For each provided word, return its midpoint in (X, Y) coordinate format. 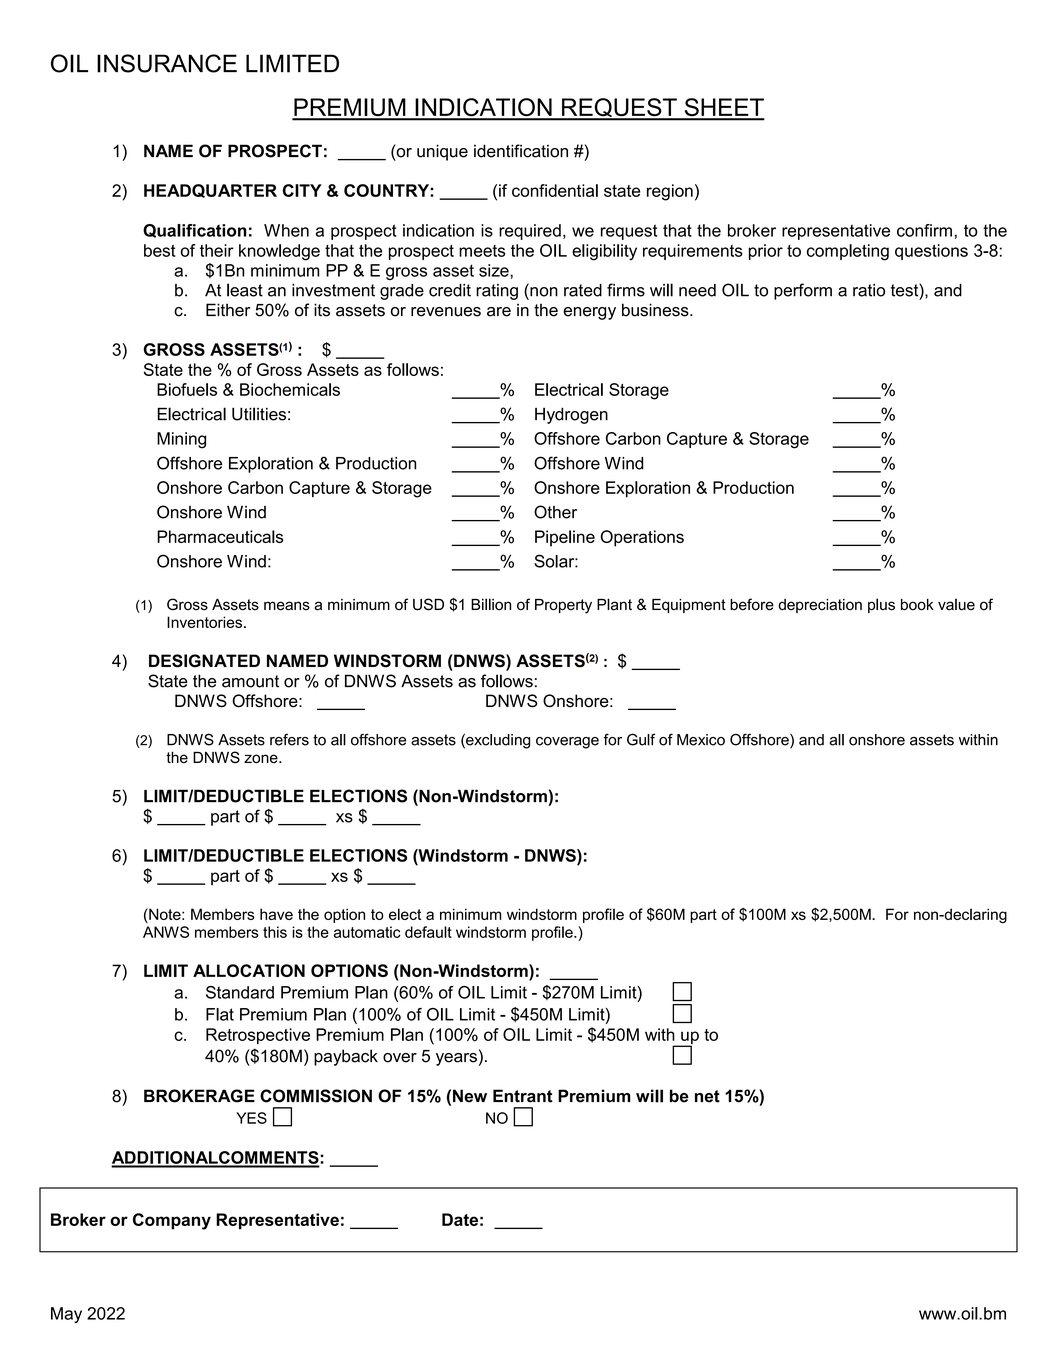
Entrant (523, 1096)
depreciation (820, 606)
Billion (491, 604)
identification (521, 151)
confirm (924, 230)
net (707, 1096)
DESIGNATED (204, 661)
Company (172, 1221)
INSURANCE (167, 63)
